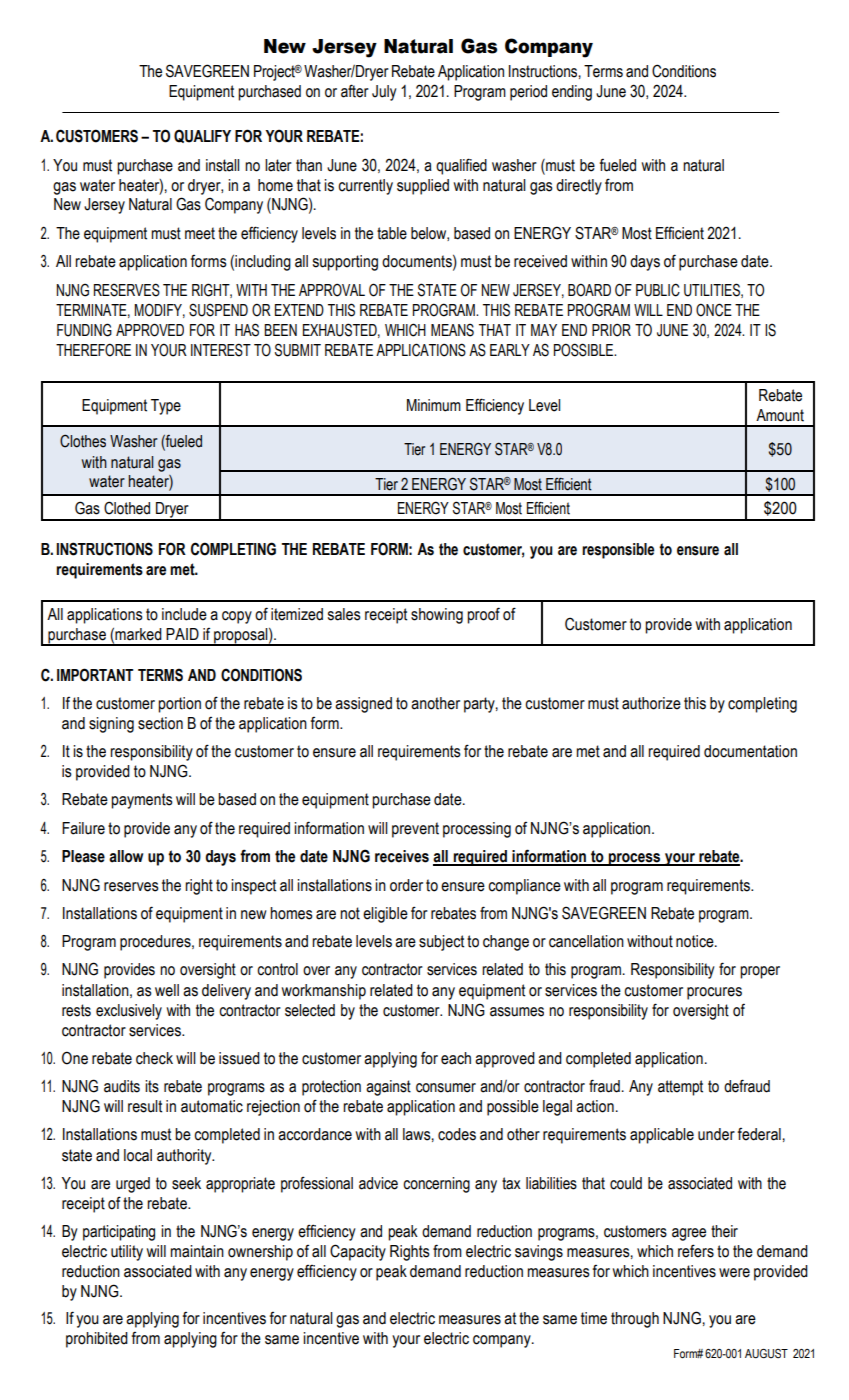 The width and height of the document is (849, 1400). Describe the element at coordinates (461, 166) in the document. I see `qualified` at that location.
